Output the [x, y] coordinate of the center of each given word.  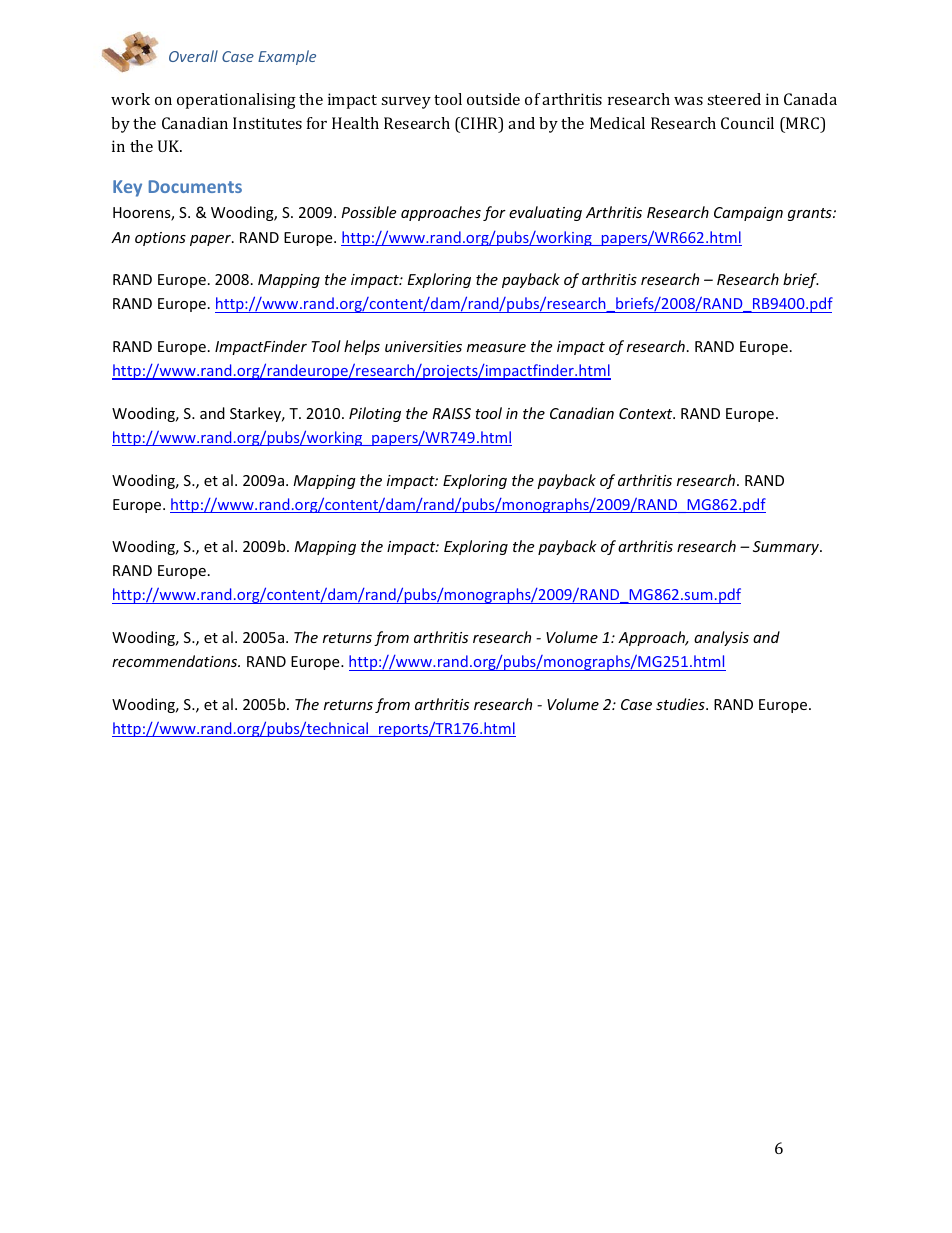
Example [287, 57]
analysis [721, 638]
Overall [193, 56]
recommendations [176, 661]
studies [681, 704]
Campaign [748, 214]
